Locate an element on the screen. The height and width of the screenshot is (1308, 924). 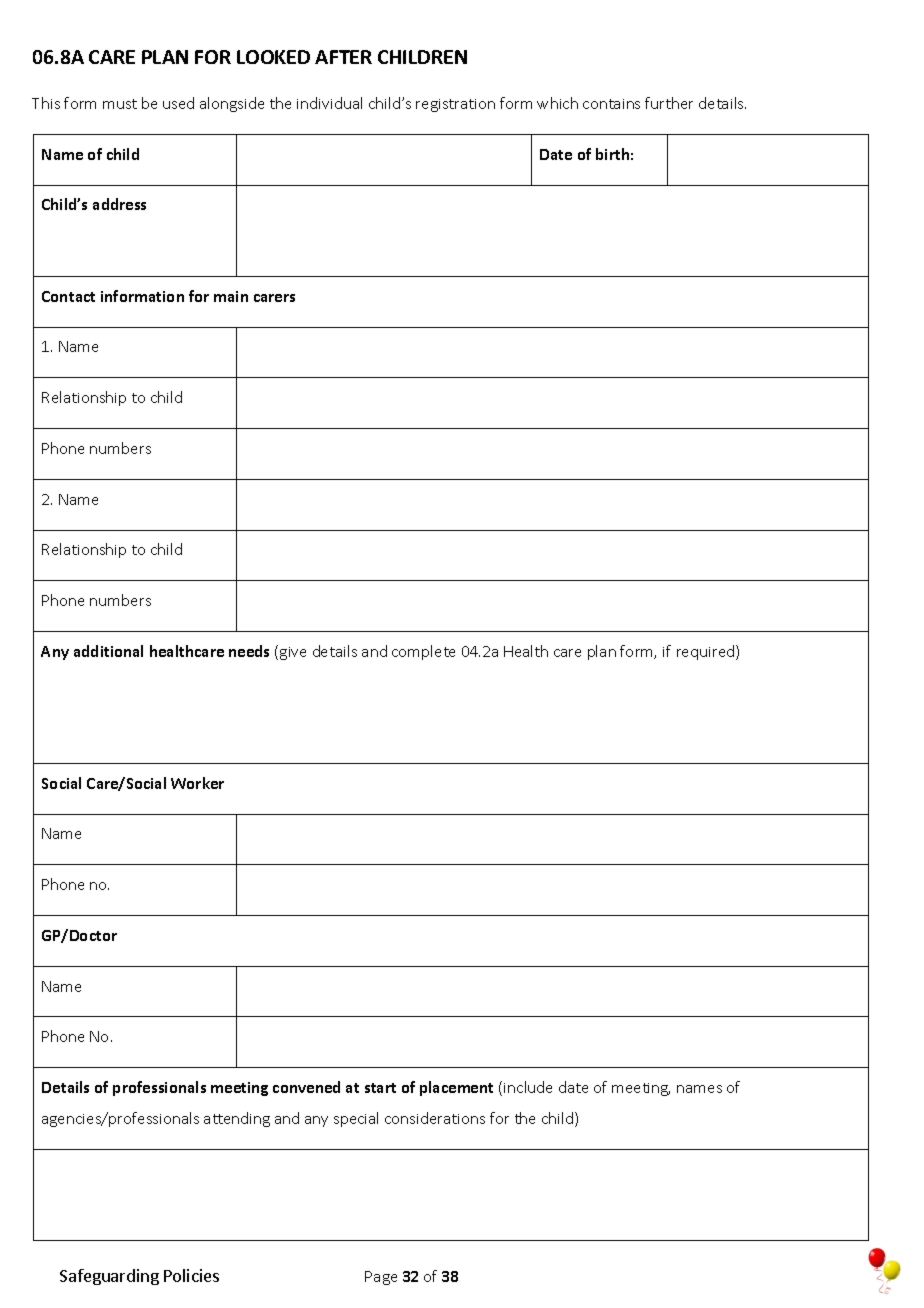
complete is located at coordinates (423, 652).
